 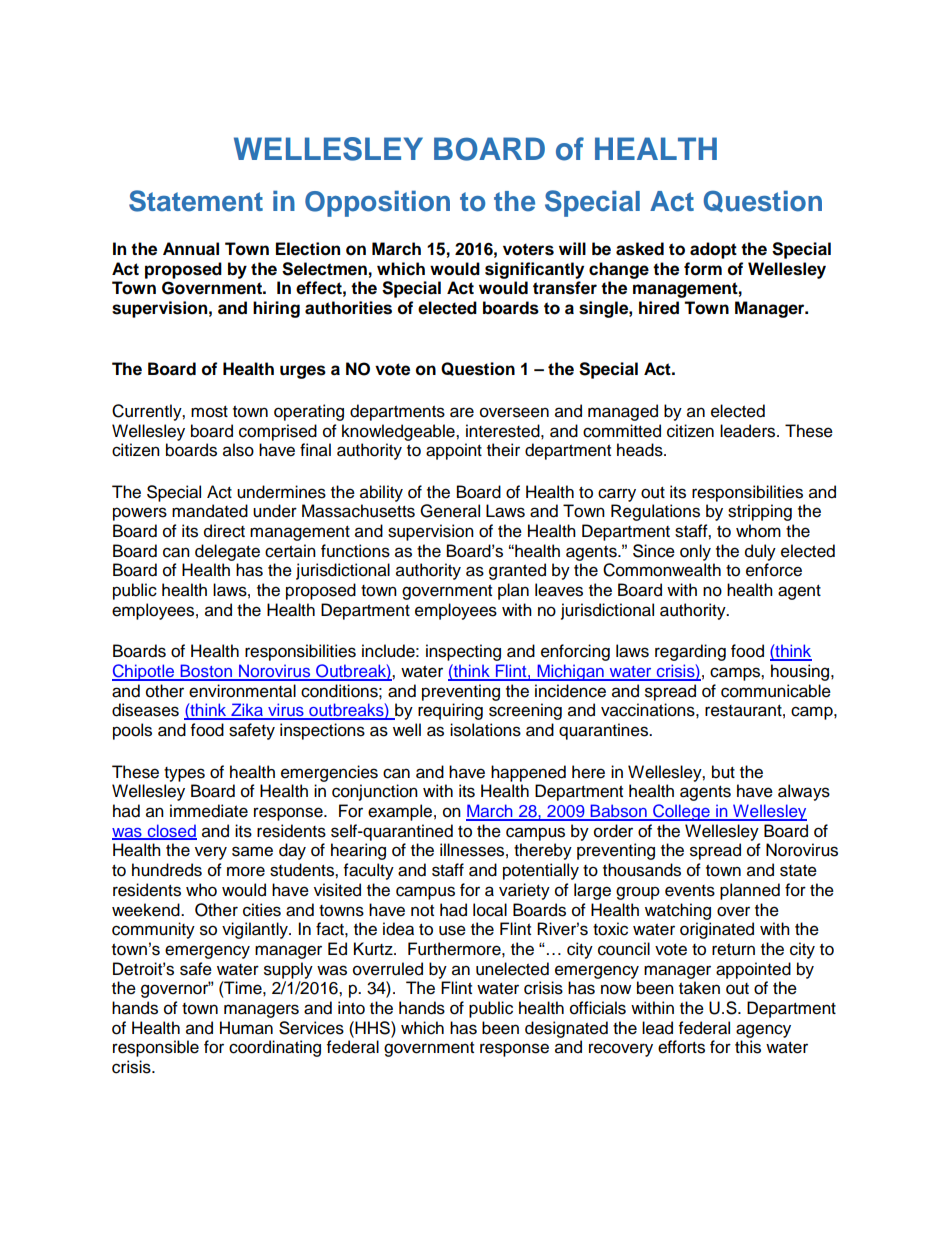 What do you see at coordinates (246, 1028) in the document?
I see `Human` at bounding box center [246, 1028].
